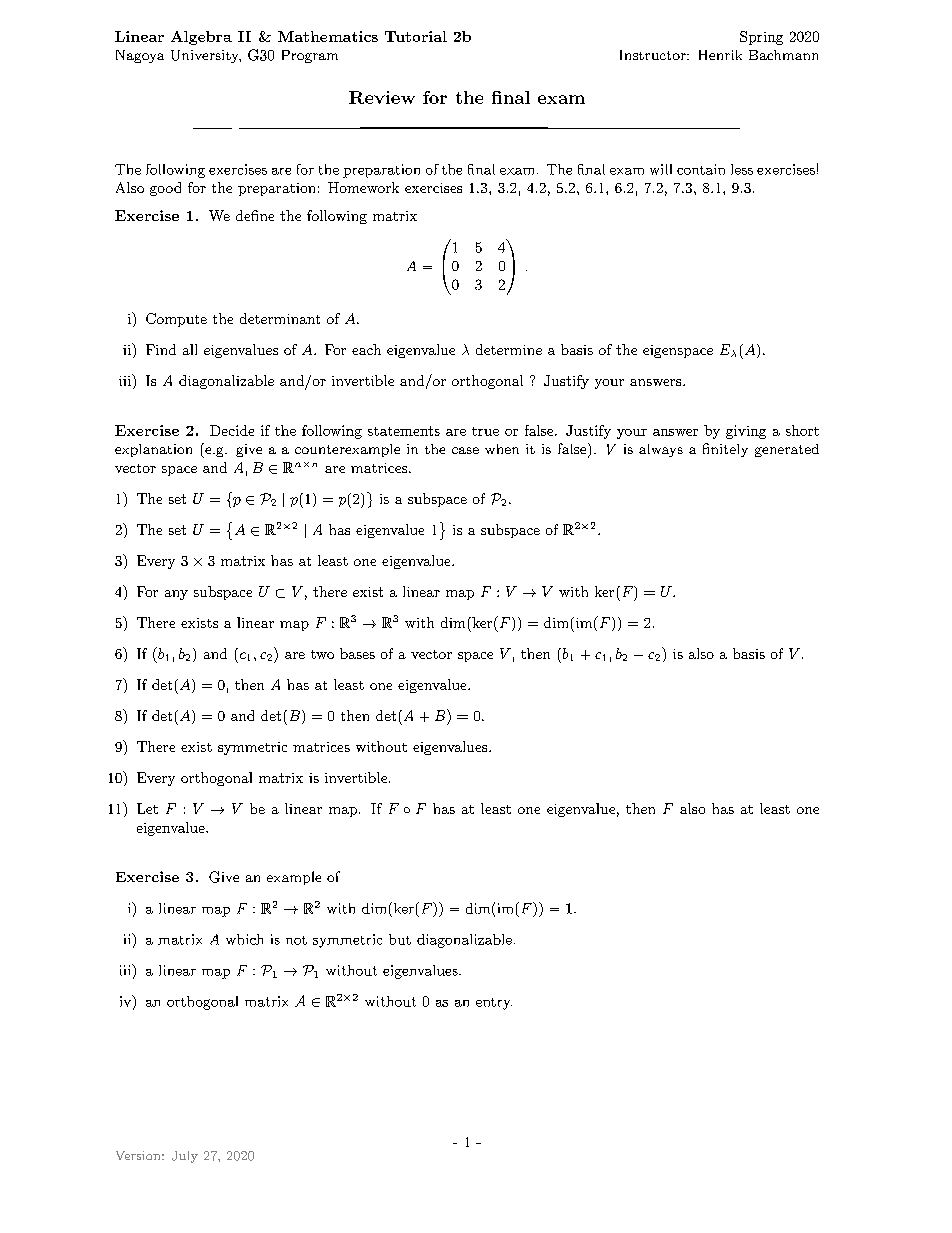 The image size is (952, 1233). Describe the element at coordinates (296, 940) in the document. I see `not` at that location.
